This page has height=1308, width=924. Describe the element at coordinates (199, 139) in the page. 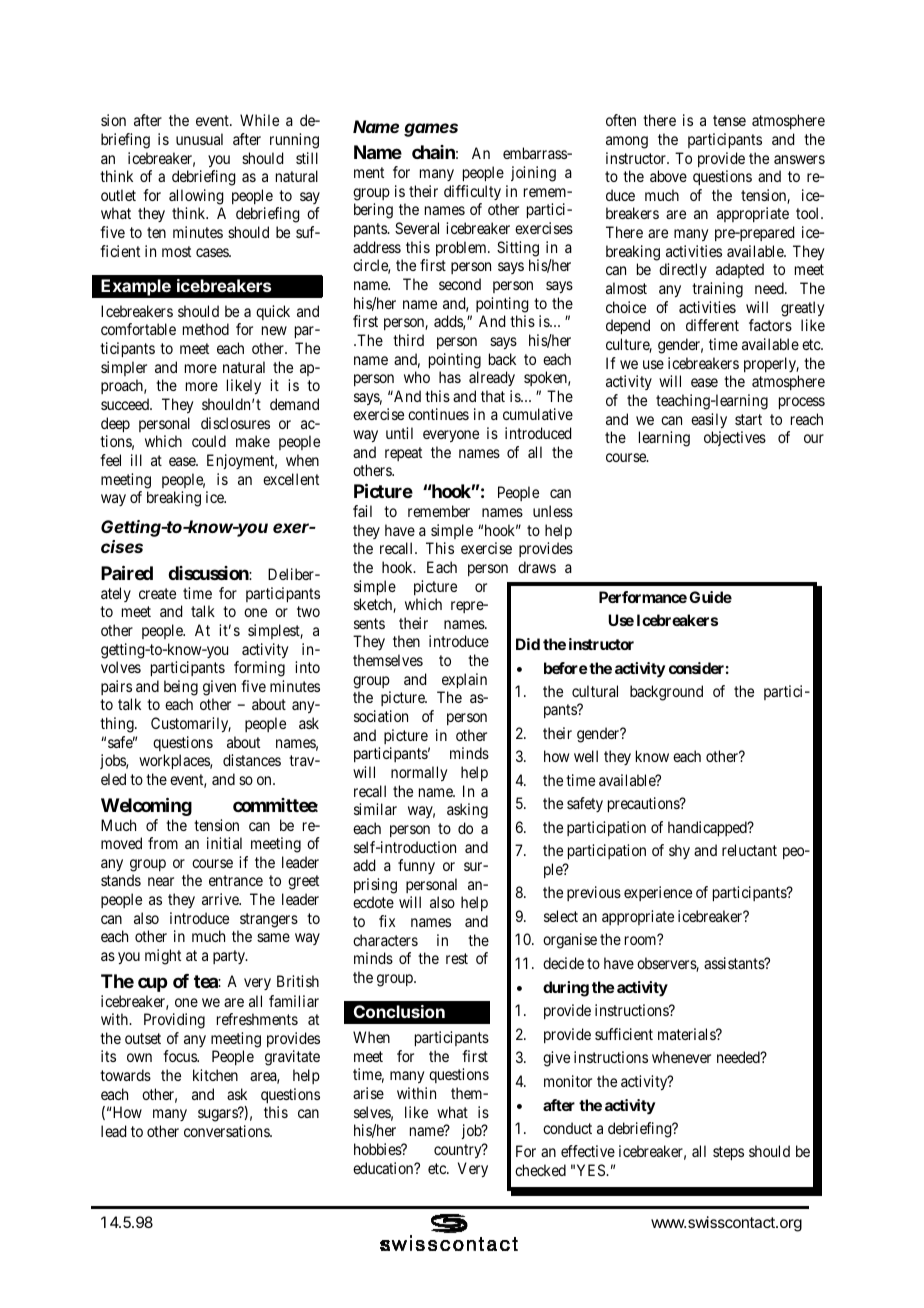

I see `unusual` at that location.
